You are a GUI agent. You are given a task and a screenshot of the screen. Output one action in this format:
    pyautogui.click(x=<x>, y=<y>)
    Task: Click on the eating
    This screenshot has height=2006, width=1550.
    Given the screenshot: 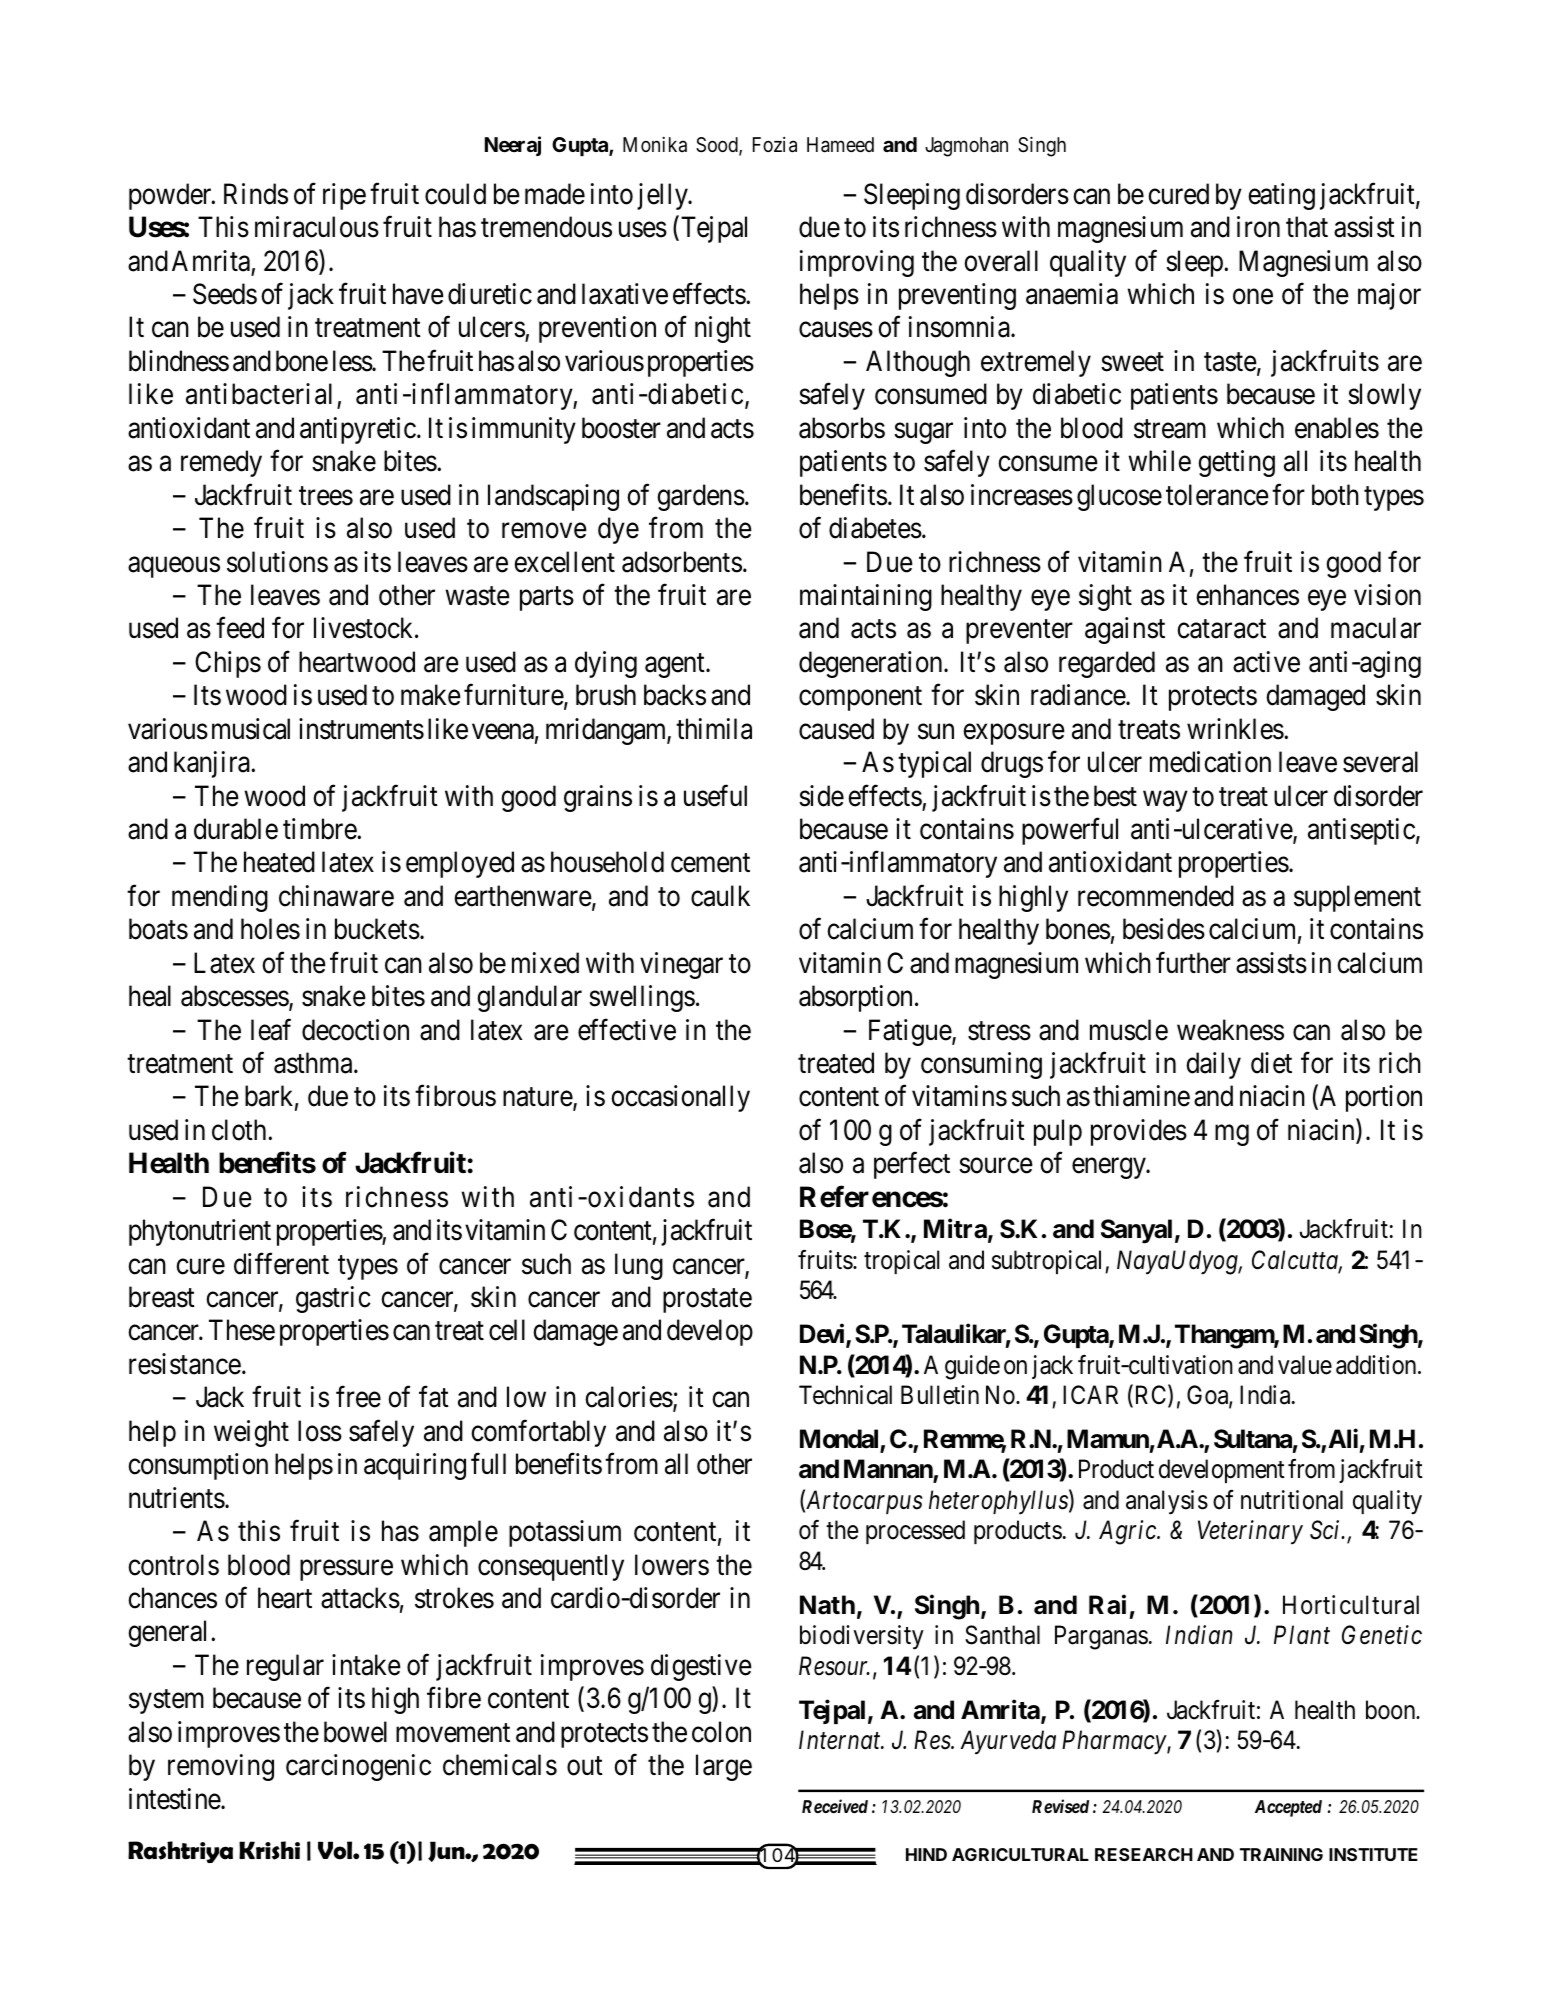 What is the action you would take?
    pyautogui.click(x=1281, y=196)
